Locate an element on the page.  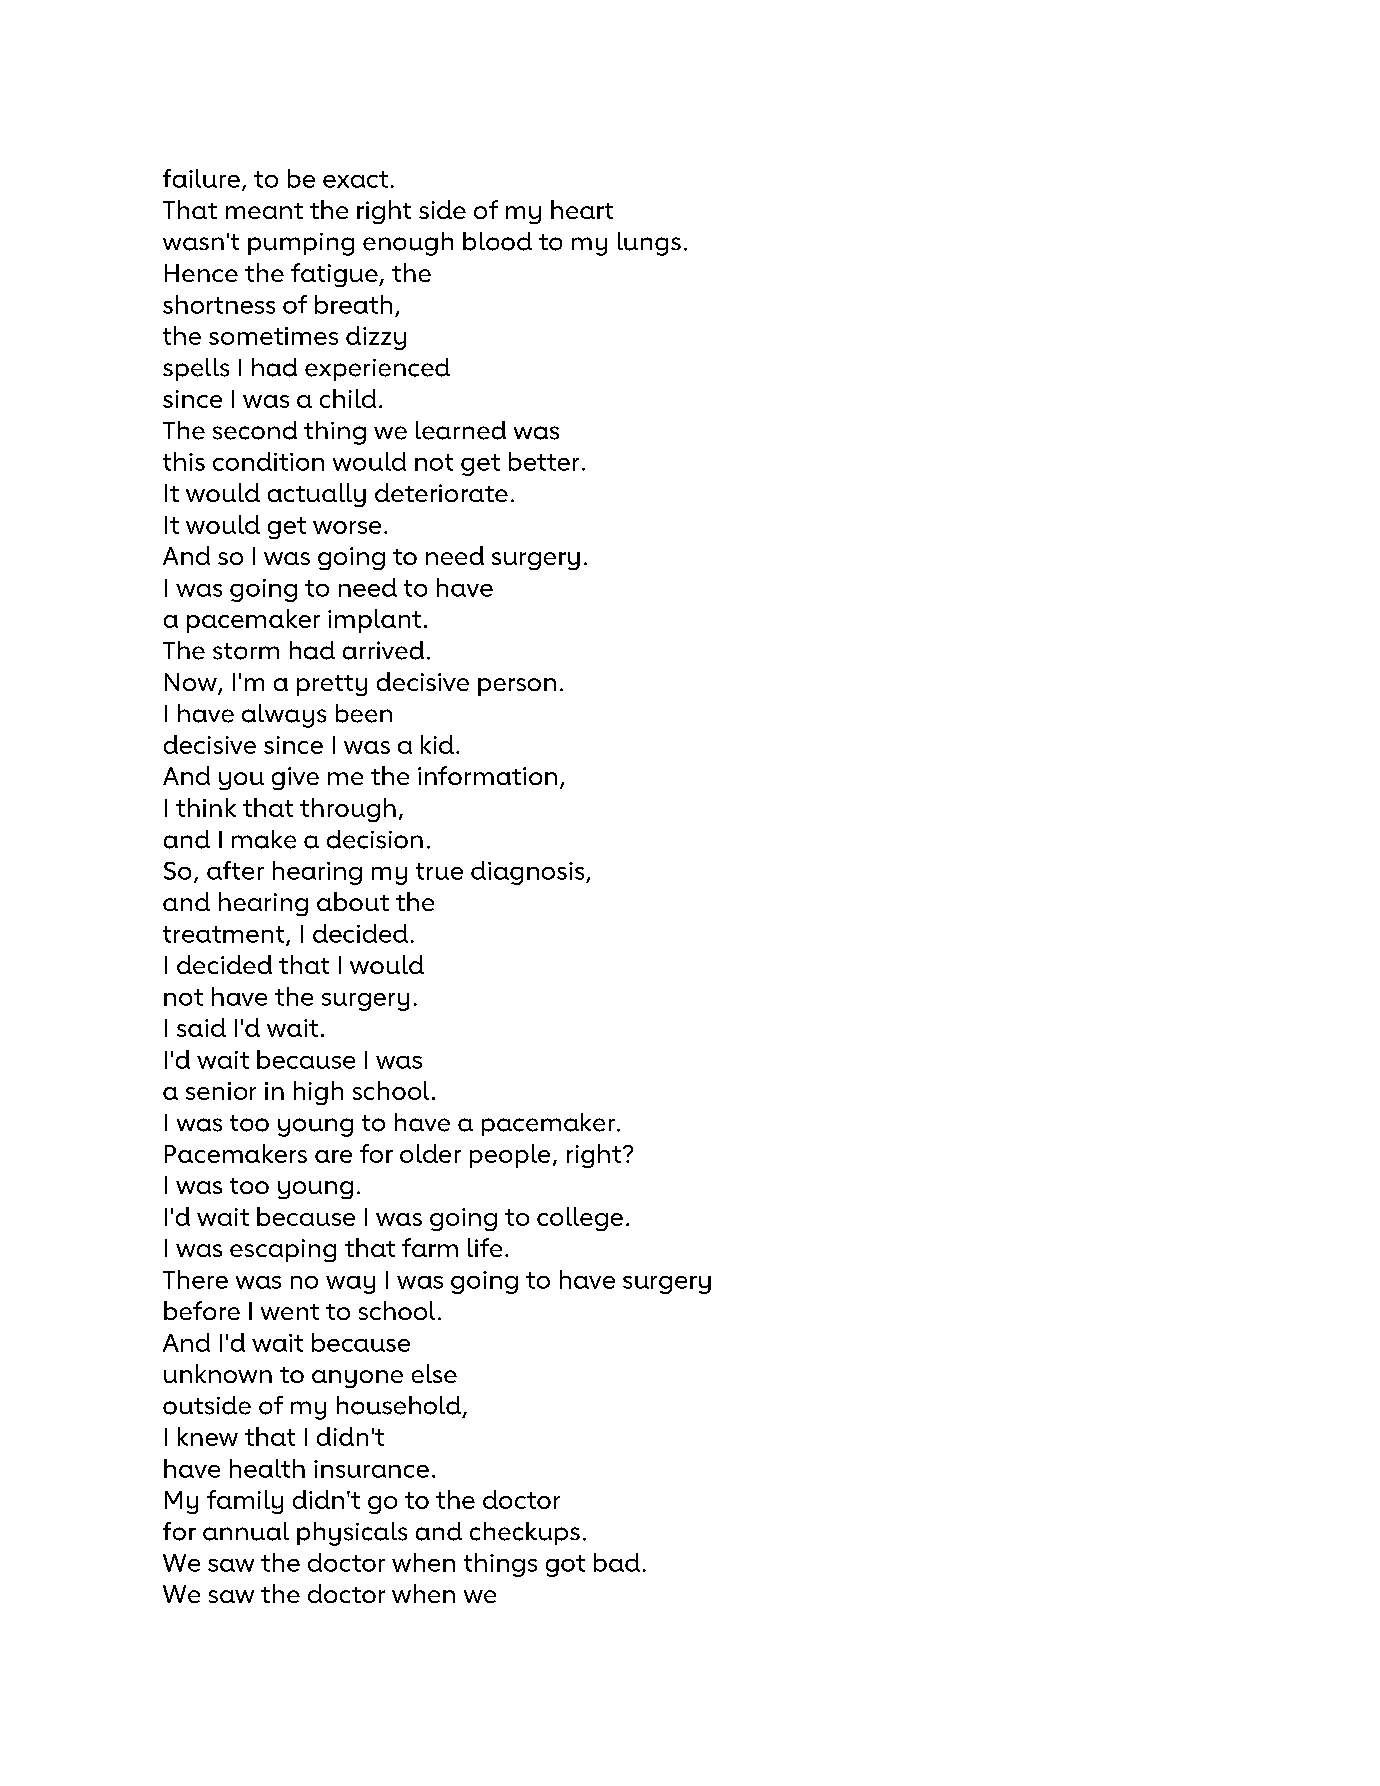
meant is located at coordinates (264, 211).
